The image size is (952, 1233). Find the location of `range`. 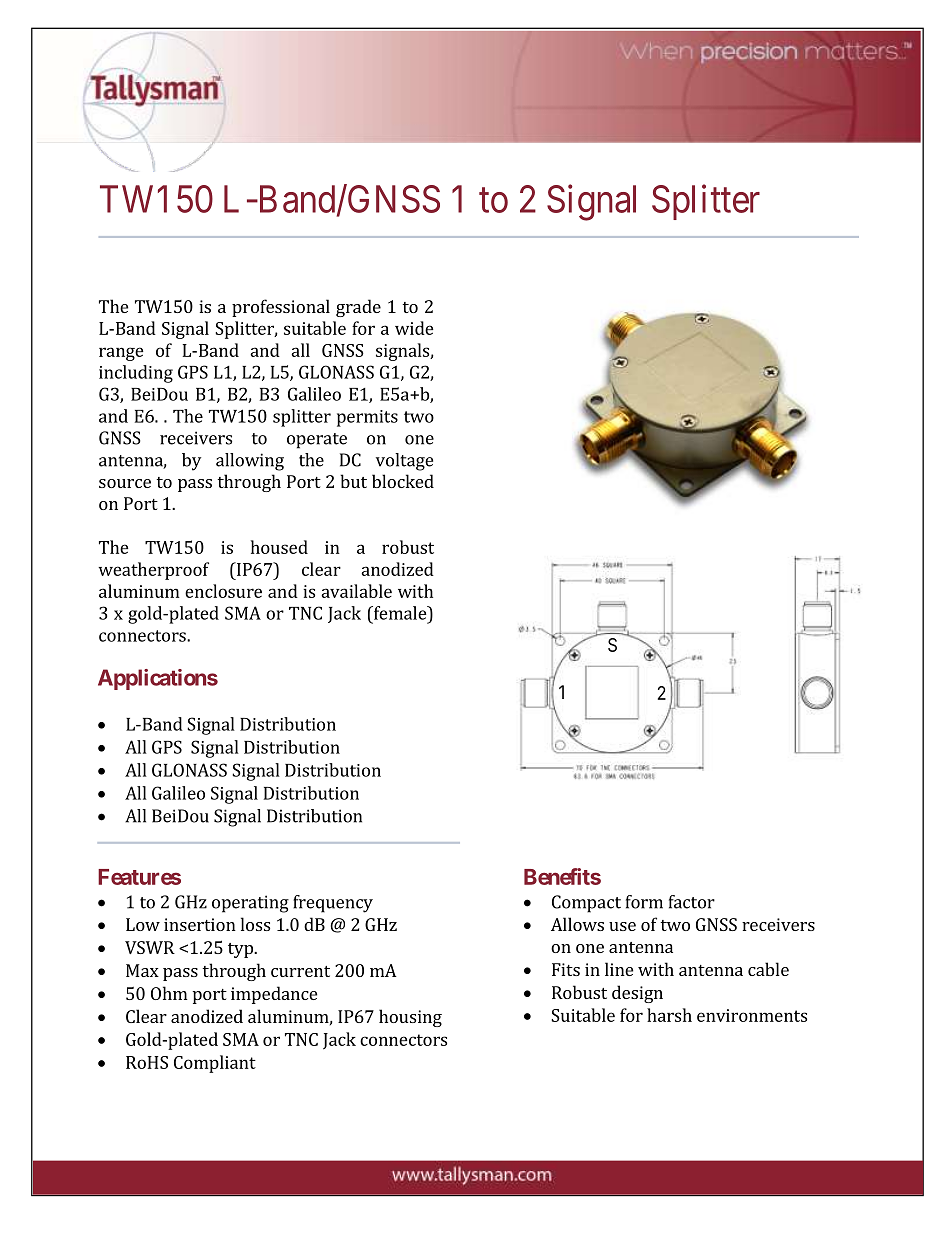

range is located at coordinates (121, 354).
